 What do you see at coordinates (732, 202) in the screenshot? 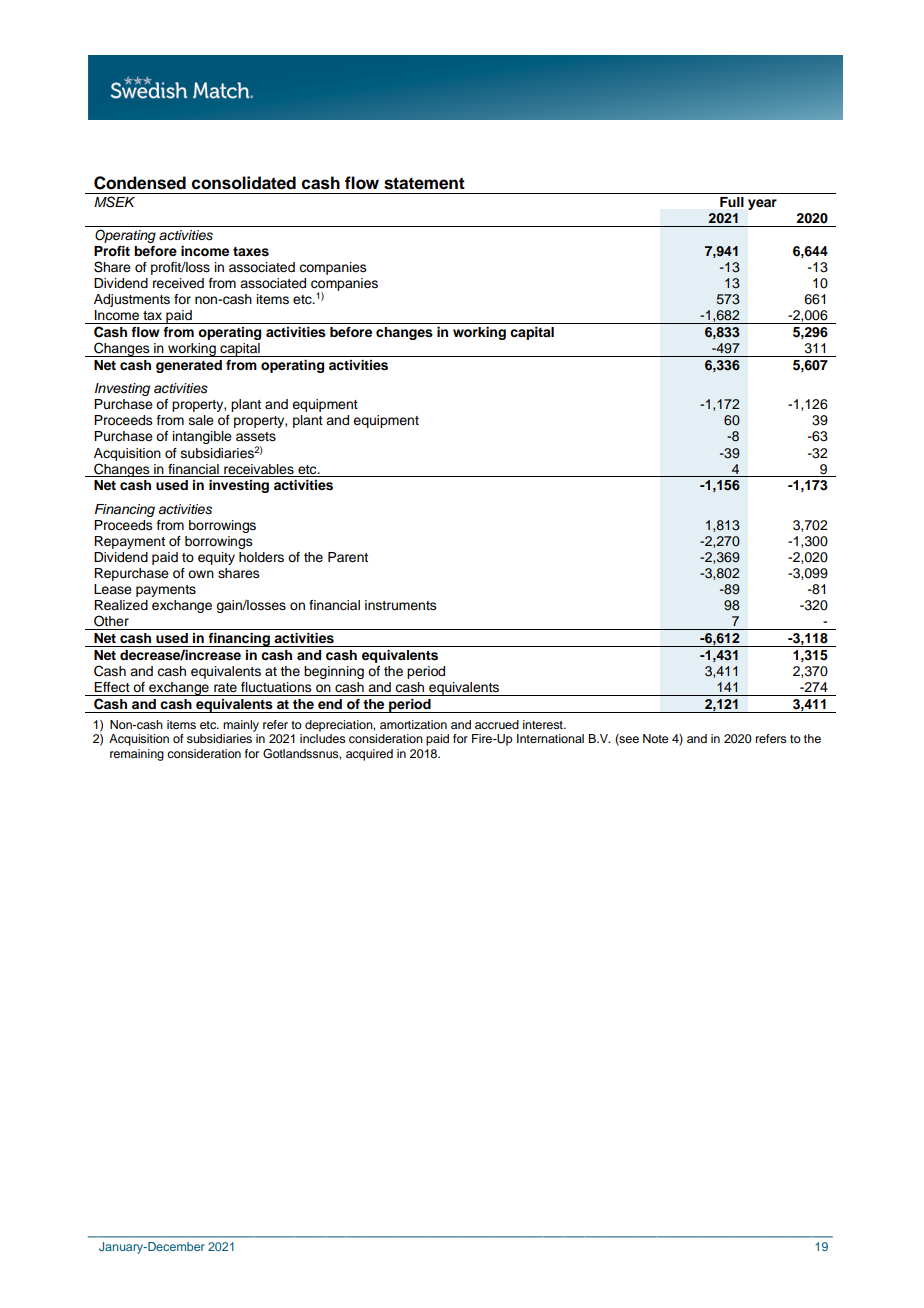
I see `Full` at bounding box center [732, 202].
